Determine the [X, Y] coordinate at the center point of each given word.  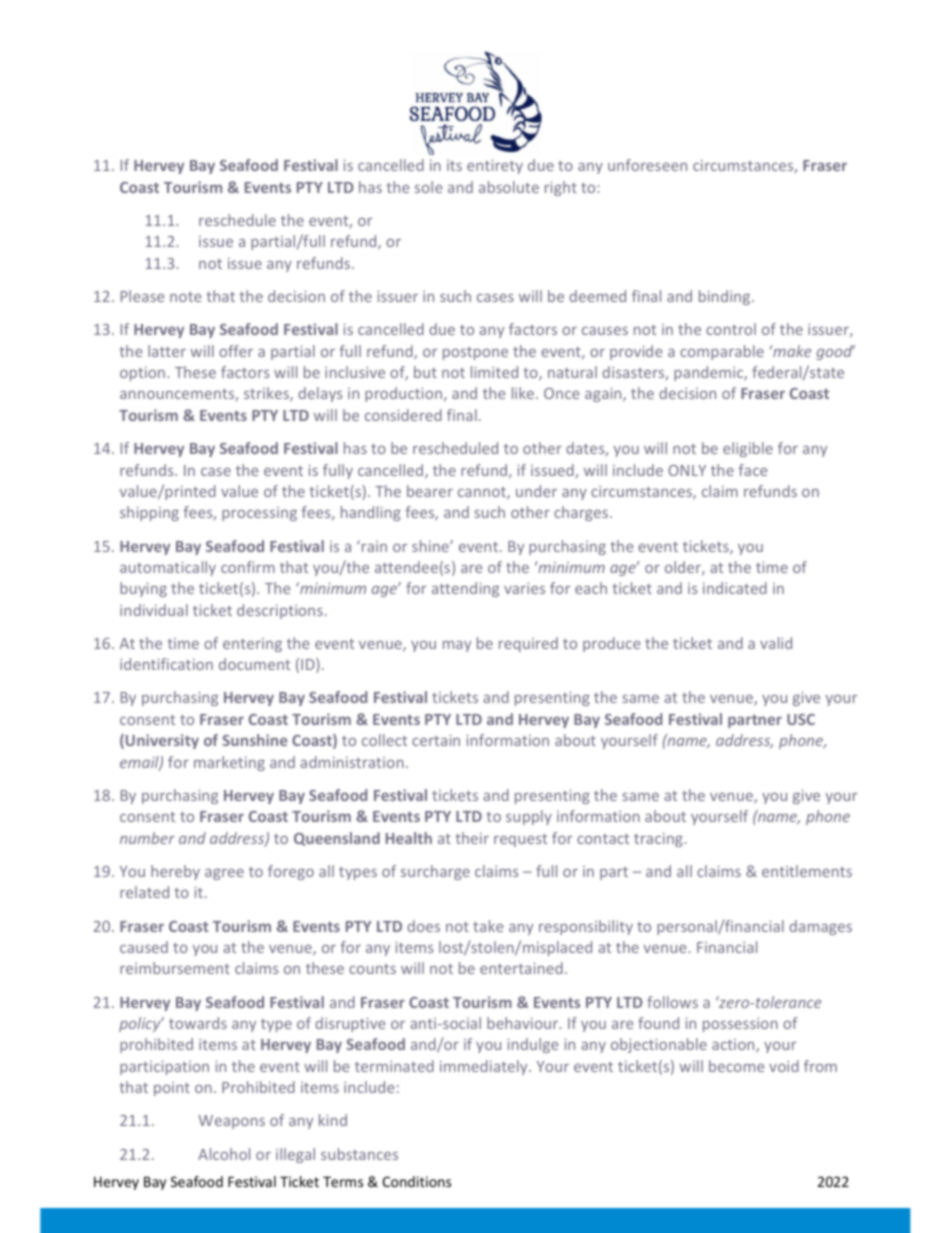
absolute [509, 187]
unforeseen [647, 165]
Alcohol [224, 1154]
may [457, 646]
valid [776, 643]
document [254, 664]
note [185, 297]
